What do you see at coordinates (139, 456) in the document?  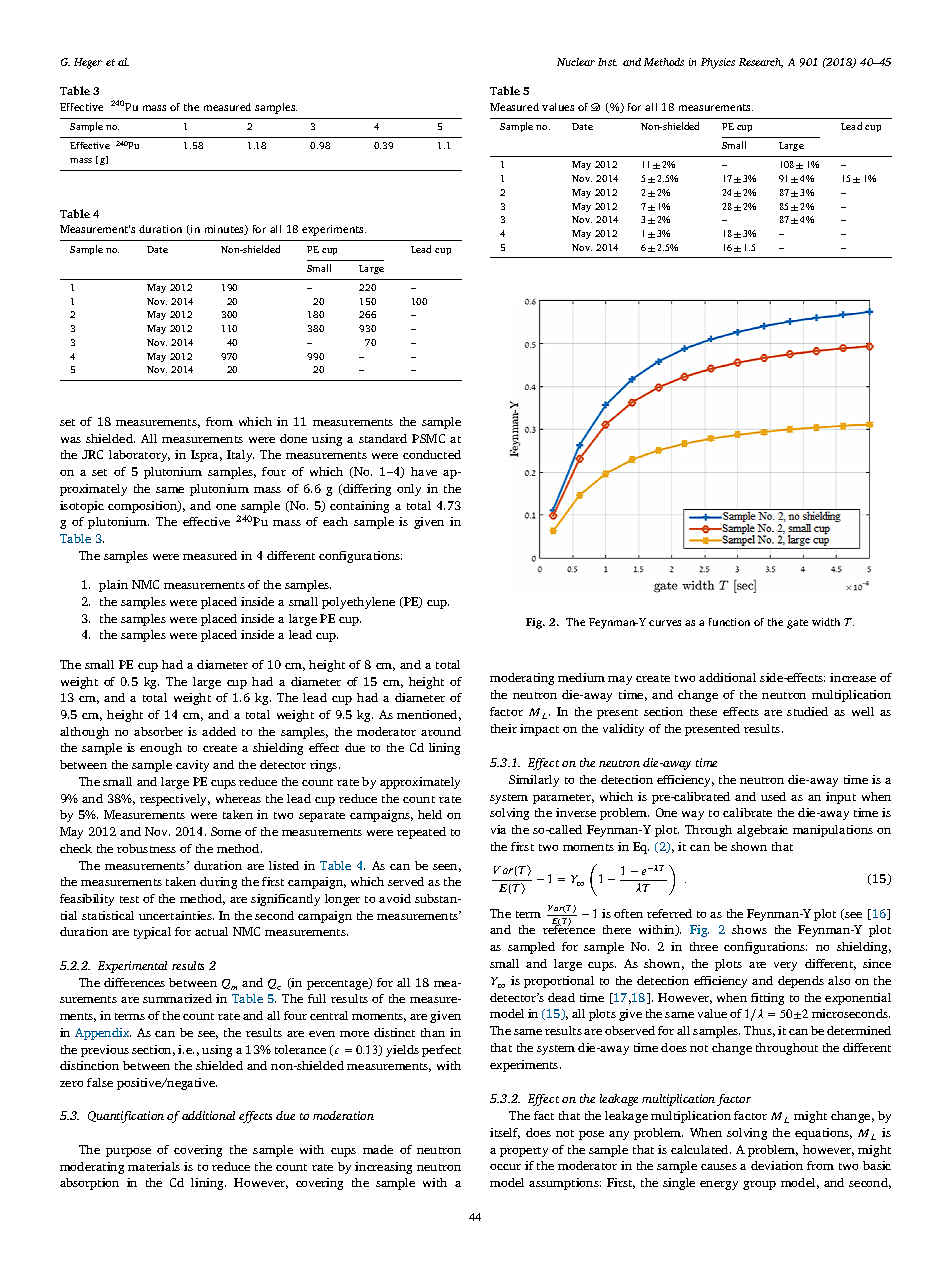 I see `laboratory` at bounding box center [139, 456].
